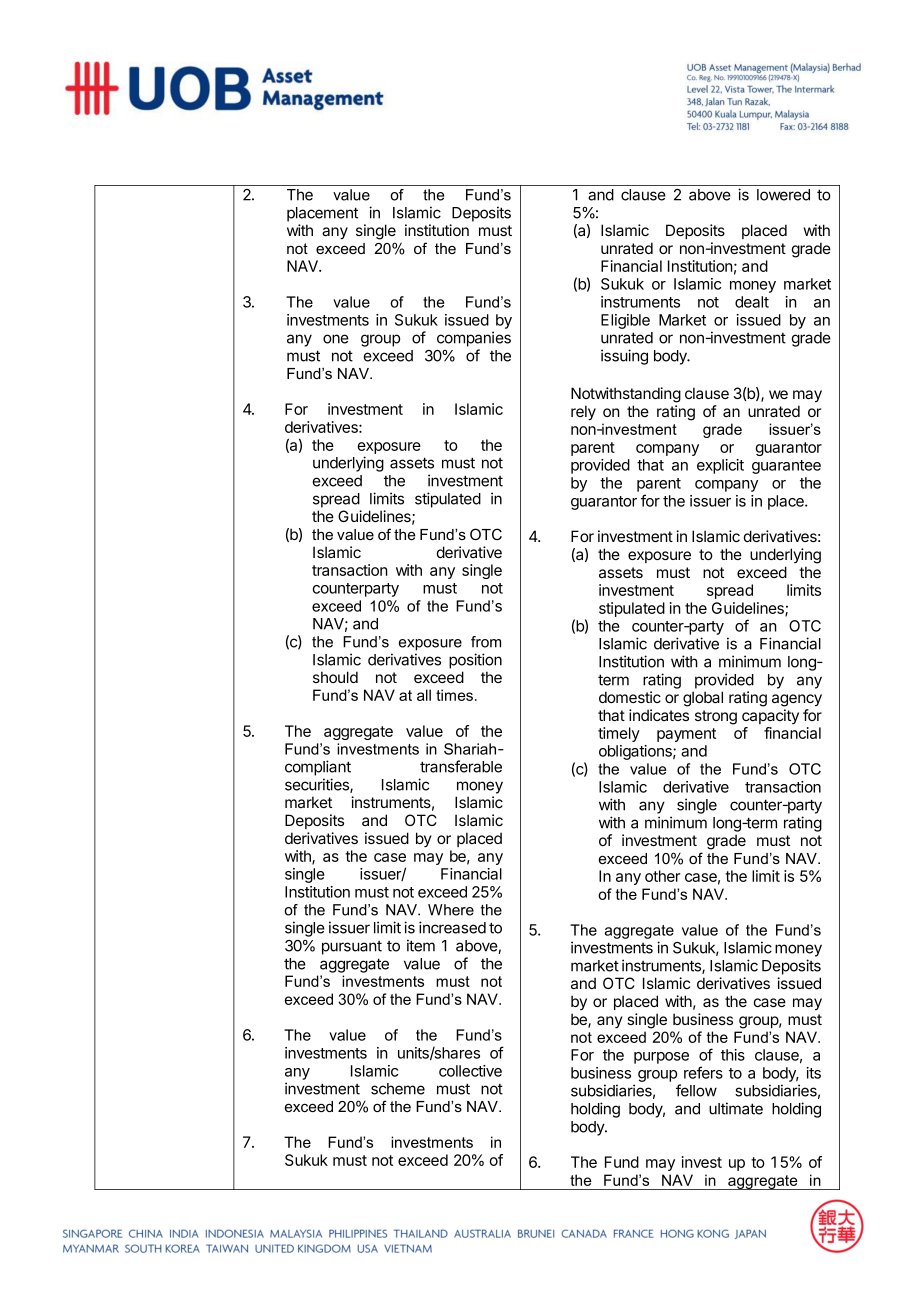  What do you see at coordinates (398, 1089) in the document?
I see `scheme` at bounding box center [398, 1089].
